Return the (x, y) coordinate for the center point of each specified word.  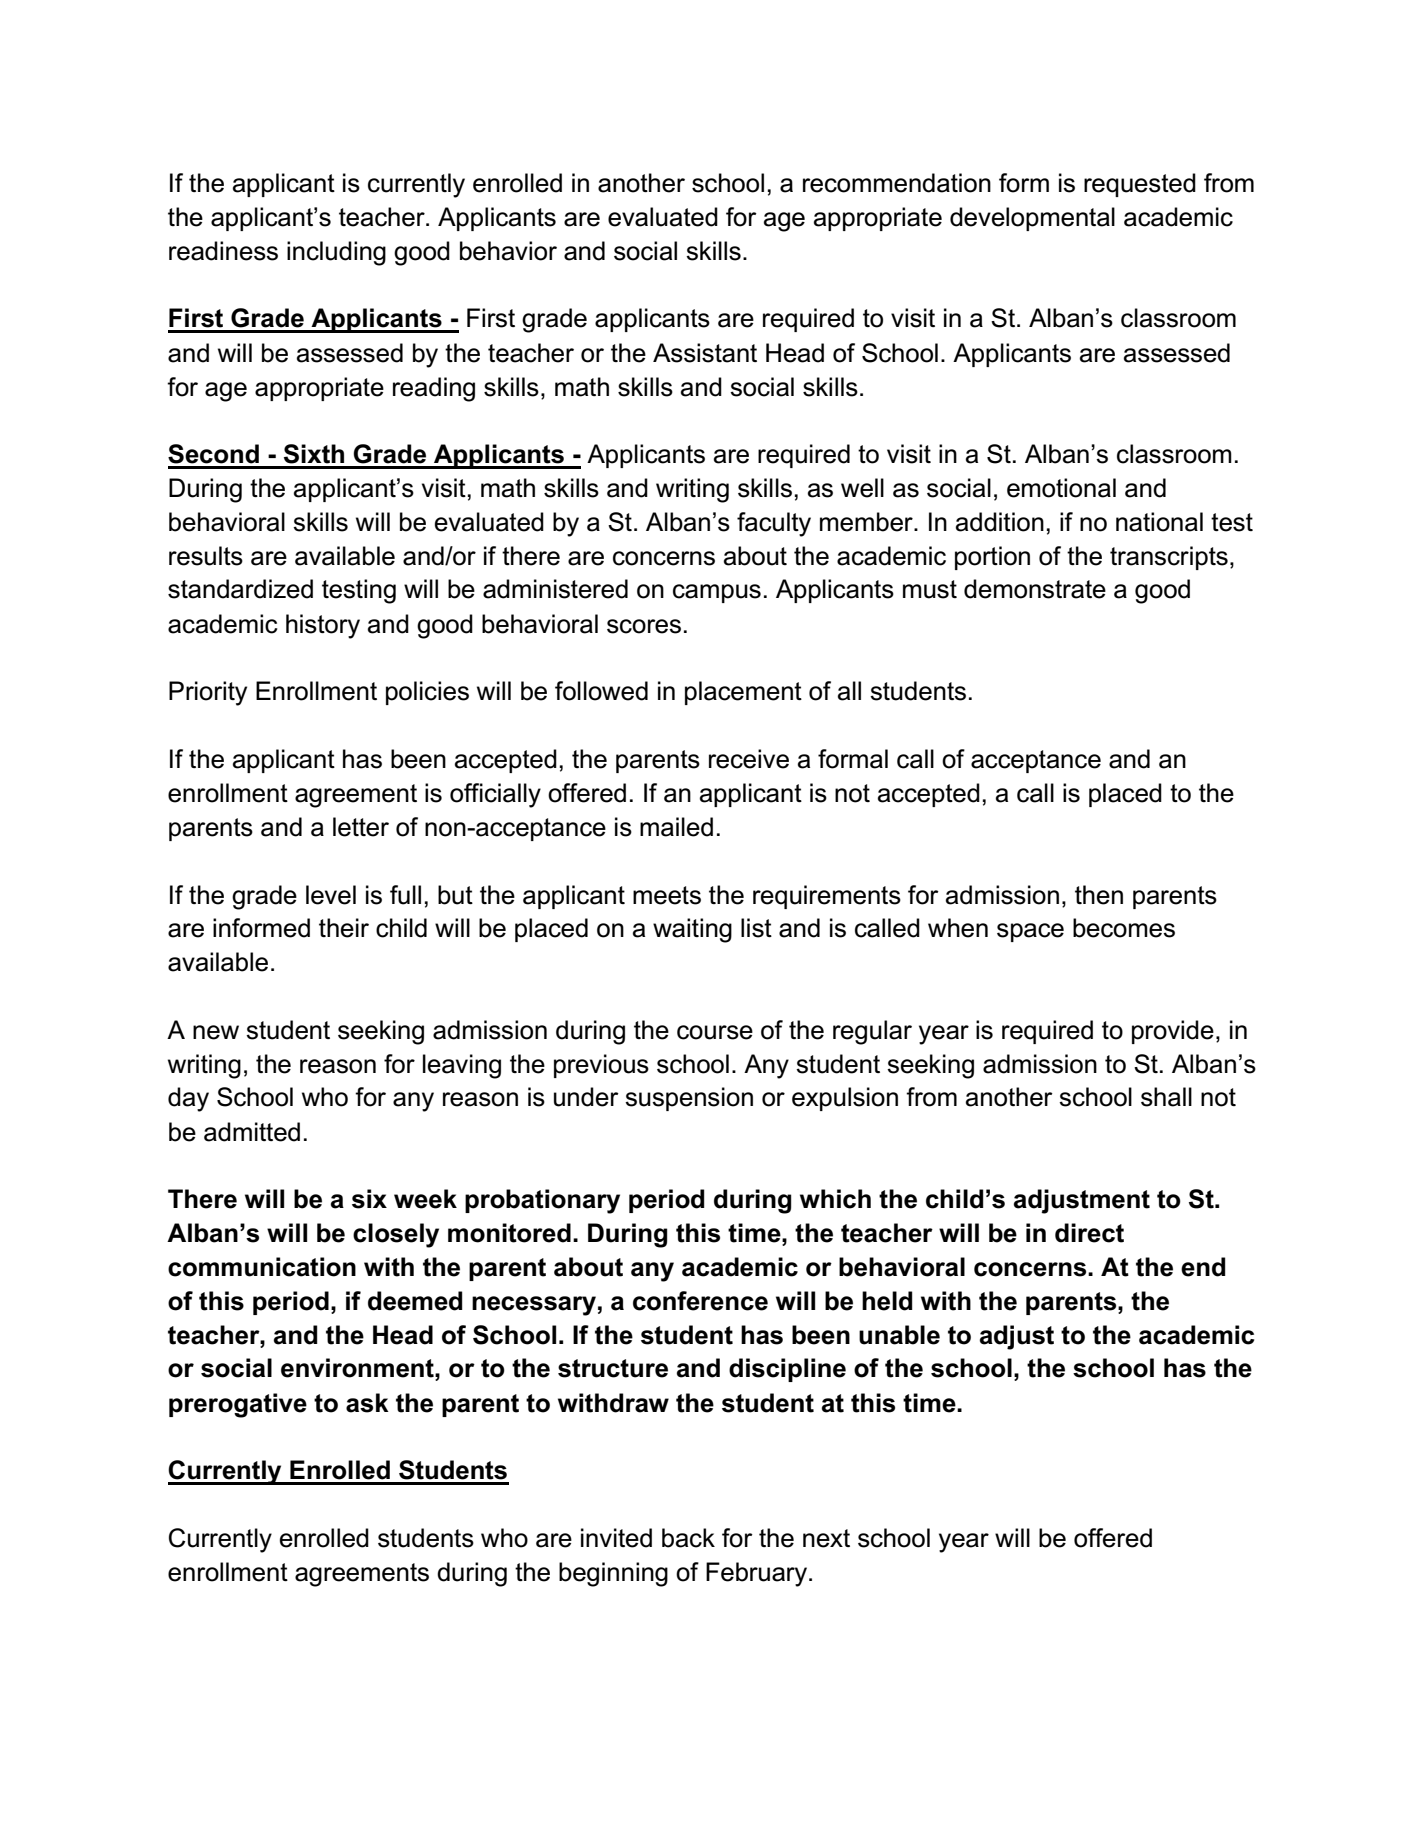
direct (1089, 1233)
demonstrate (1035, 589)
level (331, 895)
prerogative (238, 1405)
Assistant (705, 353)
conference (700, 1301)
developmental (1032, 219)
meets (667, 895)
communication (262, 1267)
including (336, 253)
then (1099, 895)
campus (717, 593)
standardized (240, 589)
